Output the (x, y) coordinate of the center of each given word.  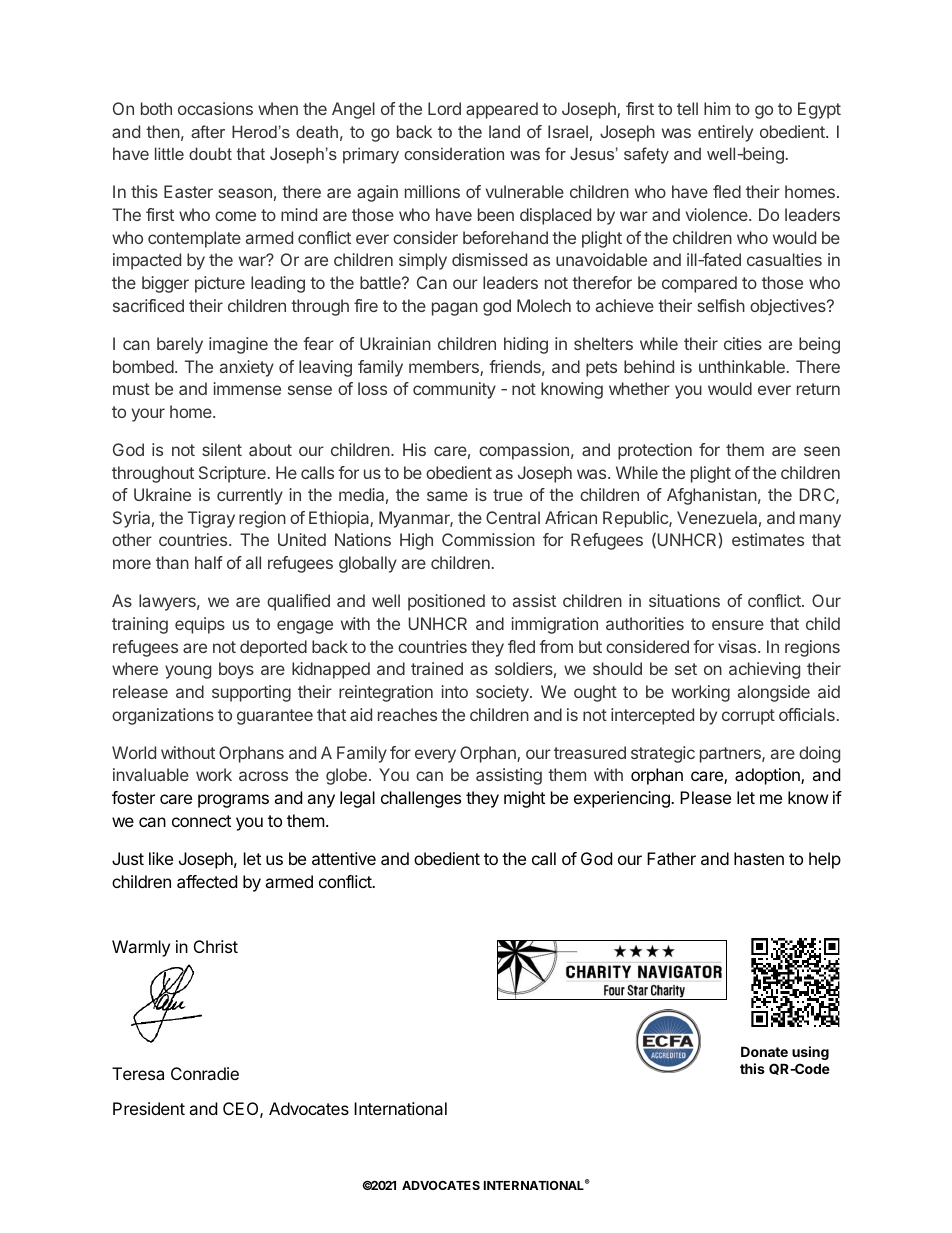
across (263, 776)
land (504, 131)
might (524, 799)
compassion (524, 451)
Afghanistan (712, 496)
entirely (725, 133)
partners (731, 755)
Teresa (138, 1073)
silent (222, 449)
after (208, 131)
